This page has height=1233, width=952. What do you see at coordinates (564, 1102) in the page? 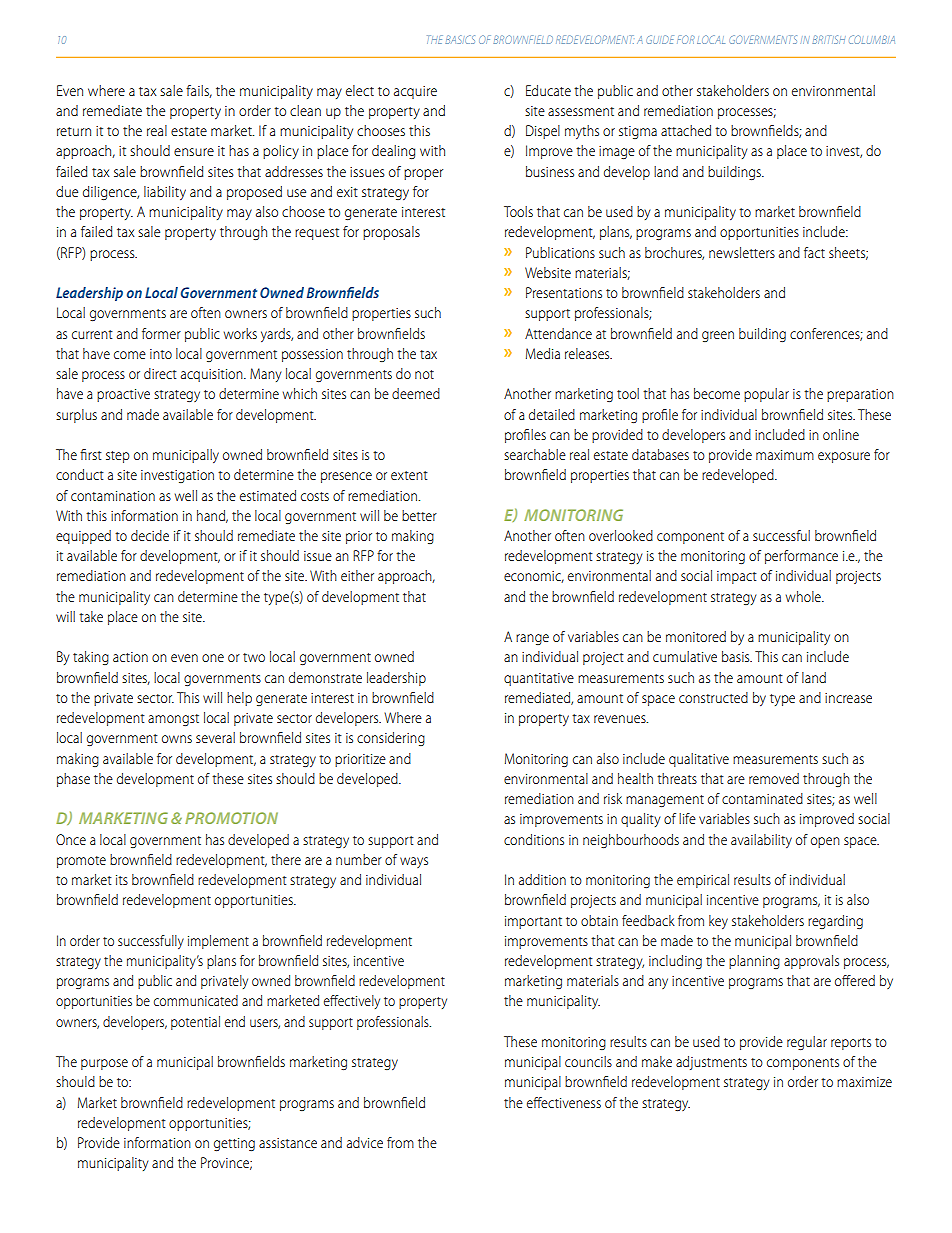
I see `effectiveness` at bounding box center [564, 1102].
